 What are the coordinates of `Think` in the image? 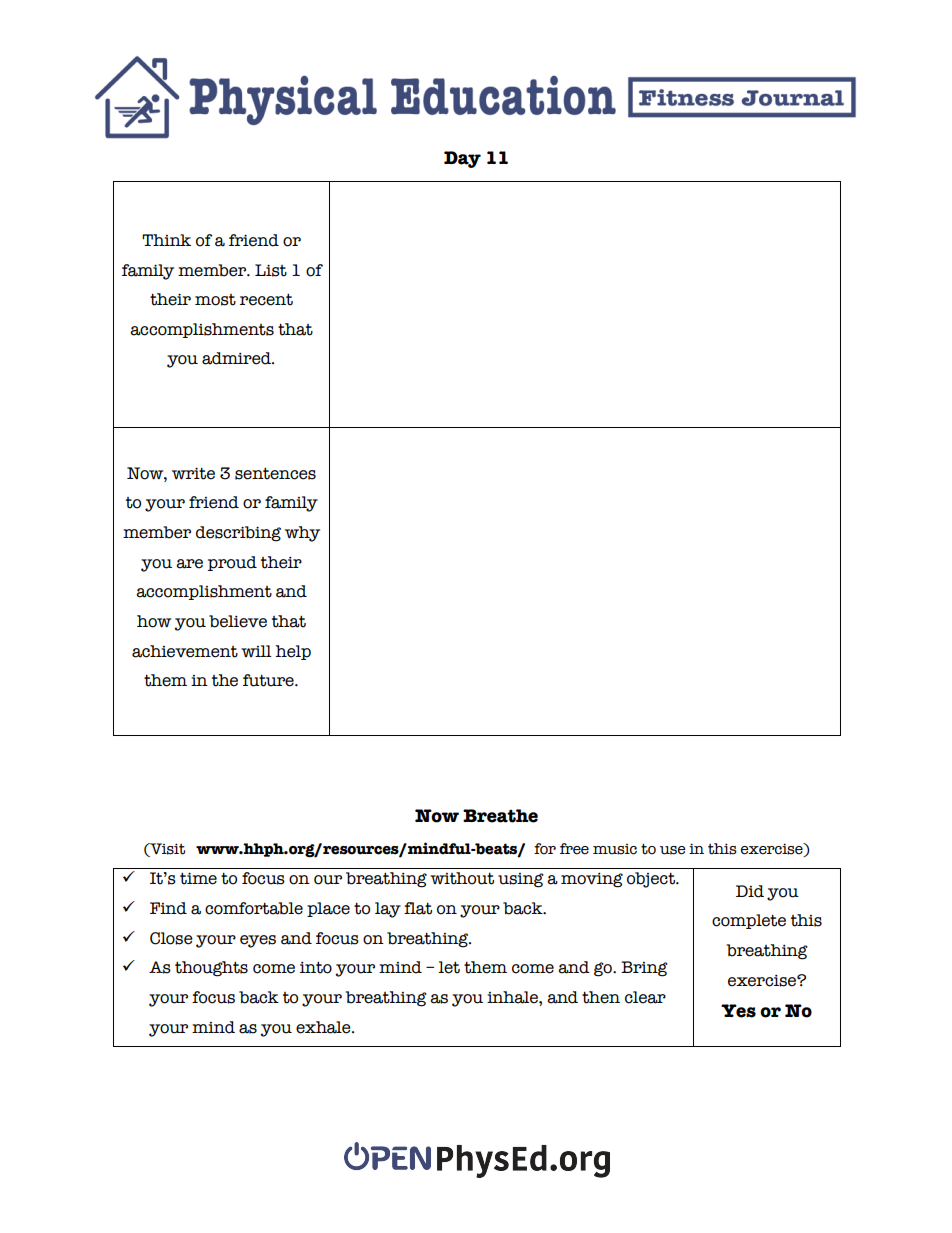 It's located at (166, 240).
